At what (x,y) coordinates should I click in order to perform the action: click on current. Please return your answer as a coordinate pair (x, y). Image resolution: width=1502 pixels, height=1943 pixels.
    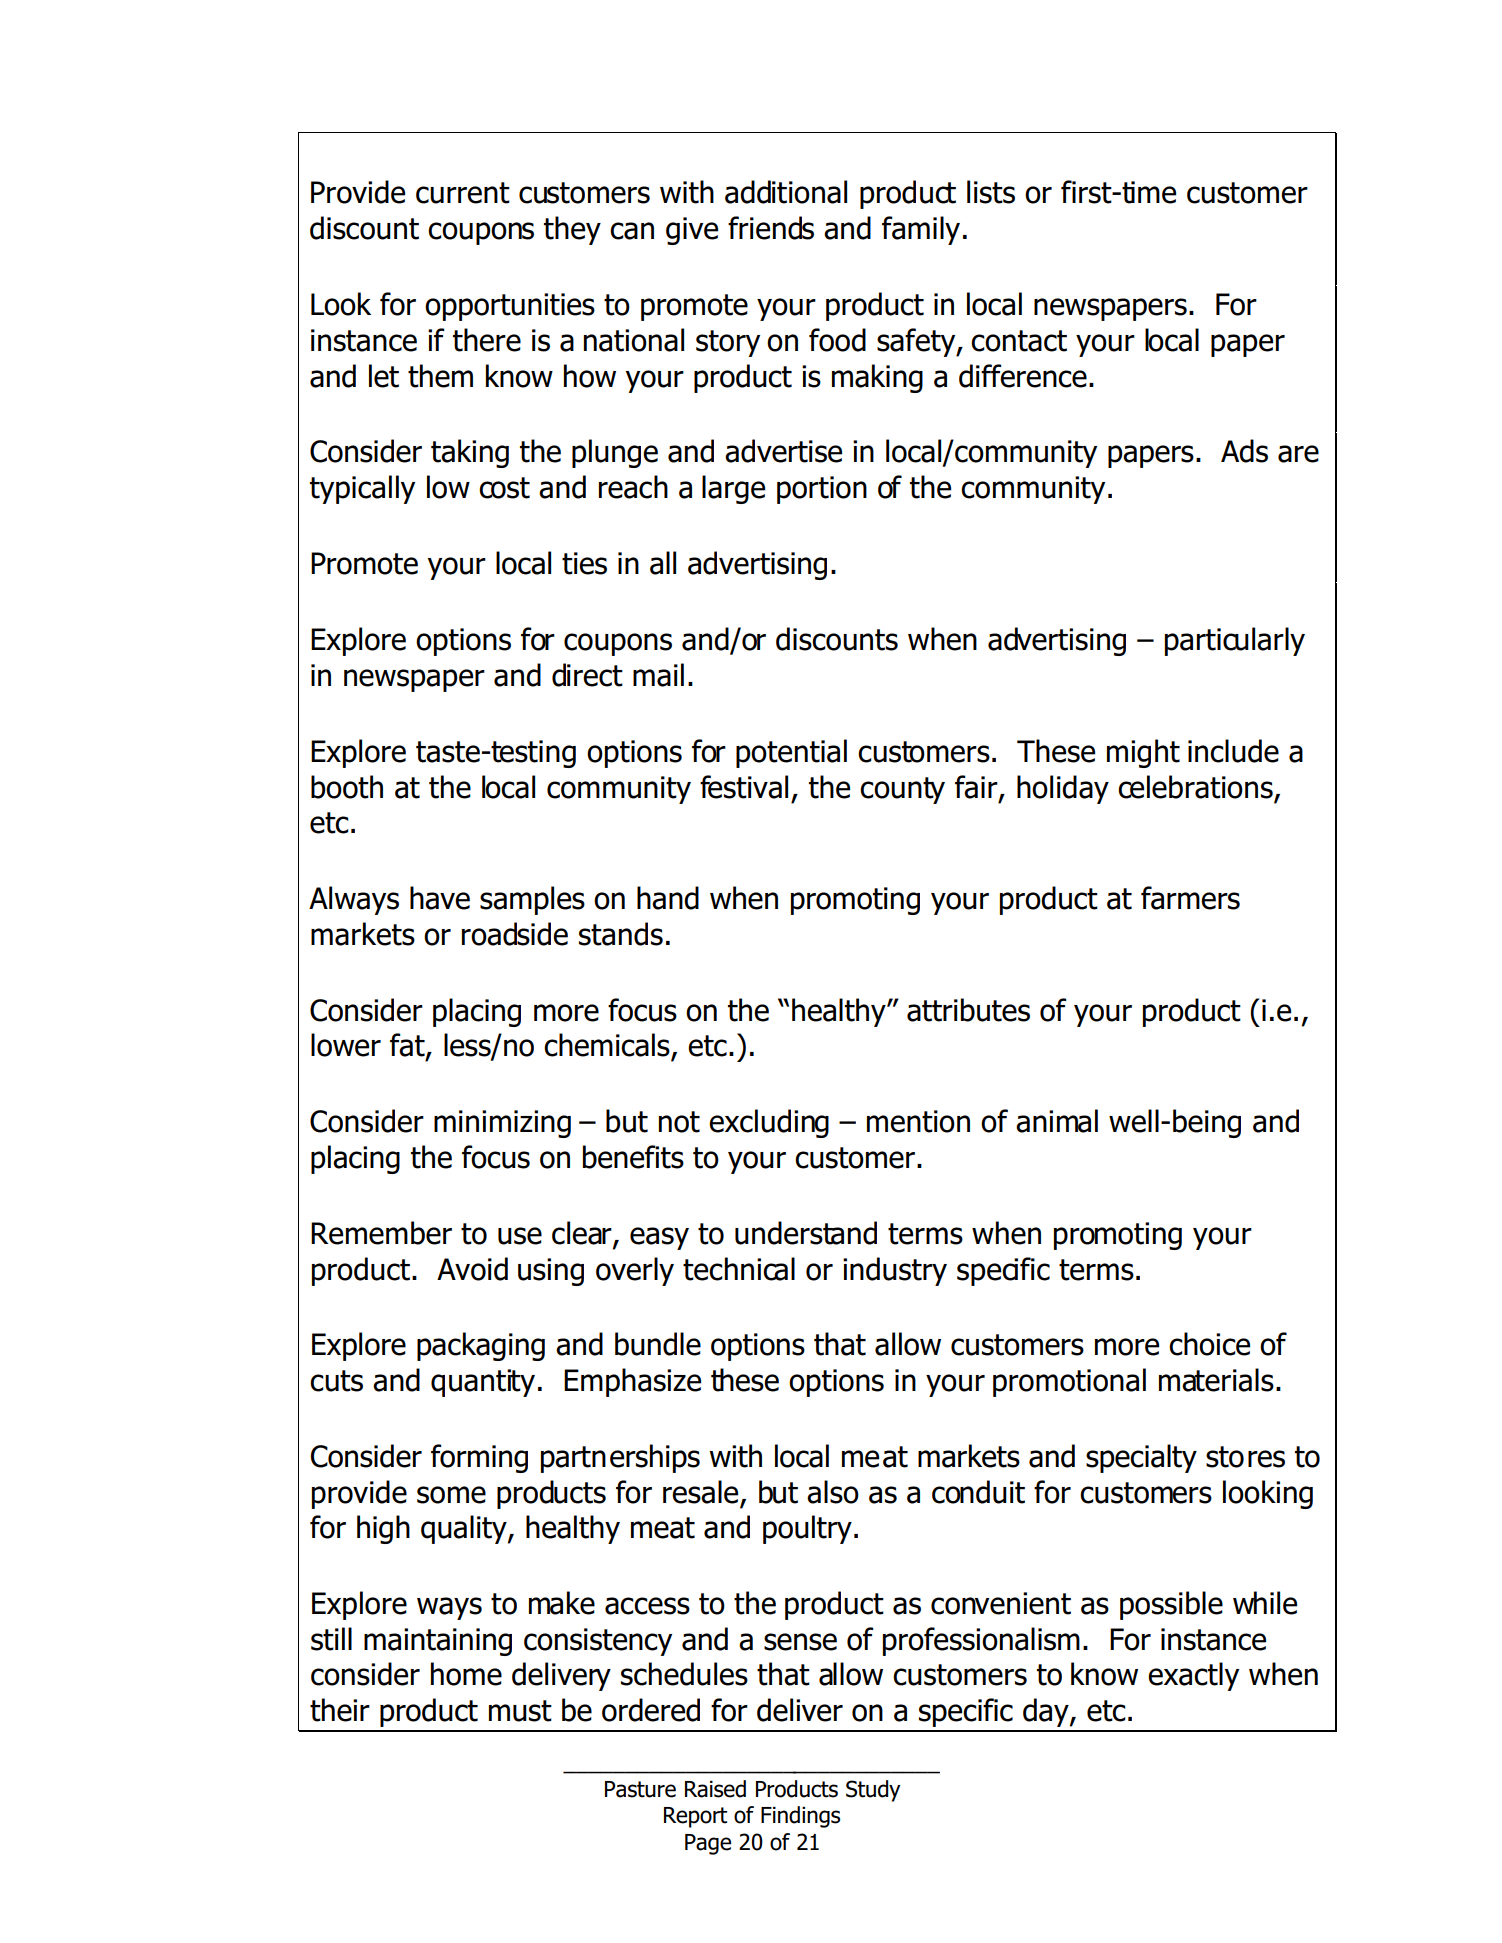
    Looking at the image, I should click on (463, 193).
